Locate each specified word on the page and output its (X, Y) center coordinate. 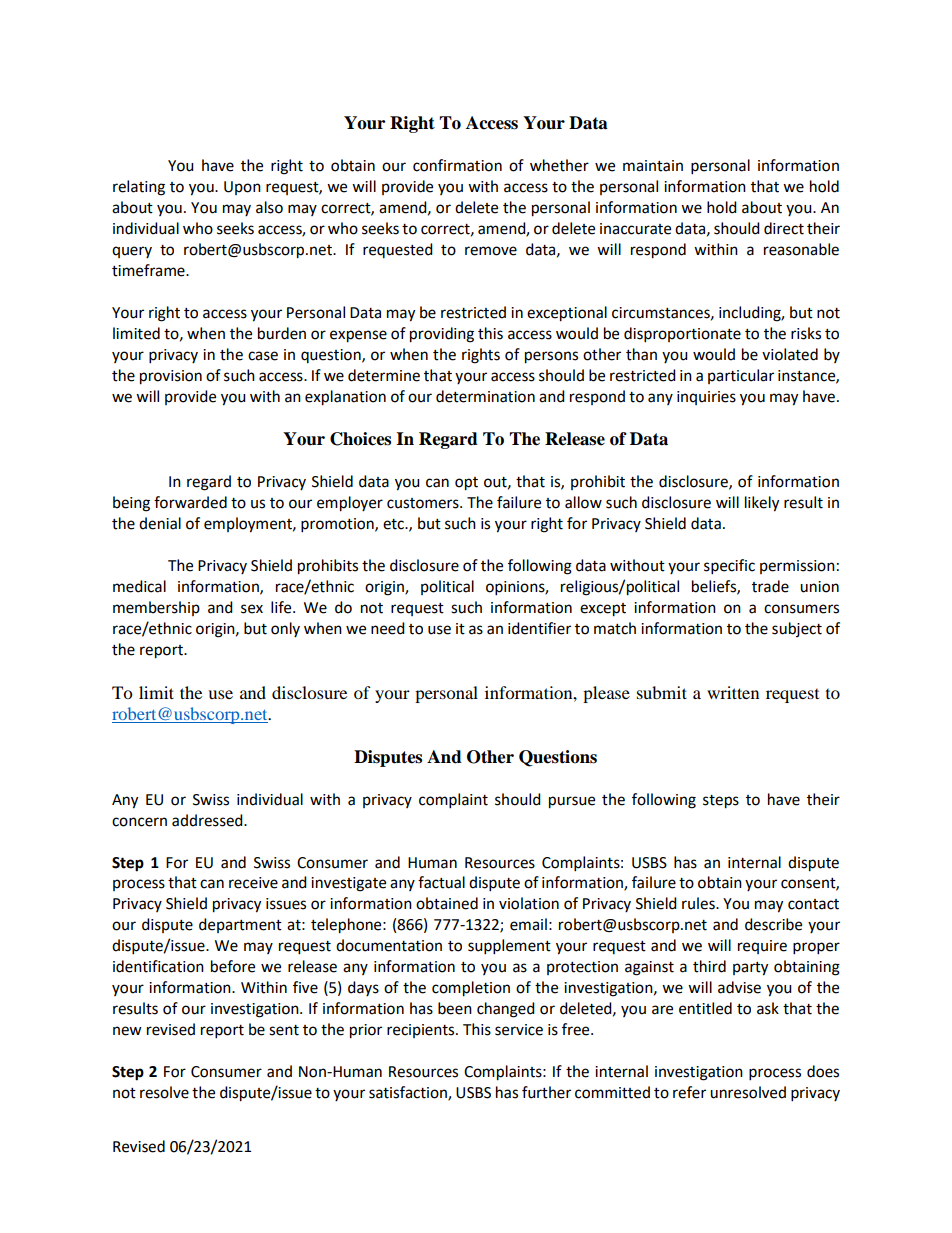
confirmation (457, 165)
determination (485, 396)
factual (441, 882)
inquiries (706, 398)
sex (252, 609)
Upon (242, 188)
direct (784, 228)
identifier (539, 628)
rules (699, 903)
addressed (208, 820)
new (127, 1031)
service (519, 1030)
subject (797, 629)
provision (171, 377)
